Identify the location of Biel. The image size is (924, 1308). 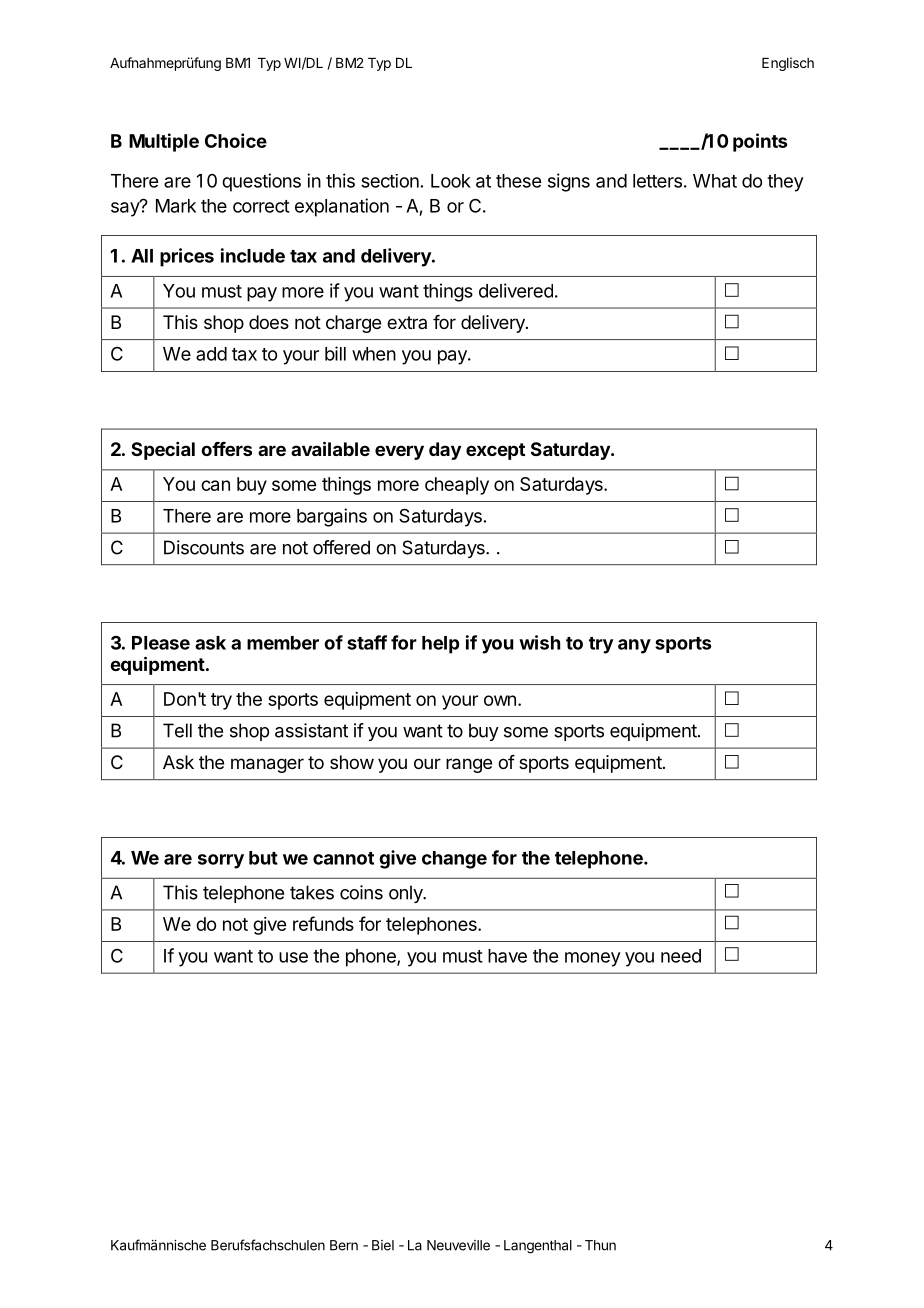
(383, 1245).
